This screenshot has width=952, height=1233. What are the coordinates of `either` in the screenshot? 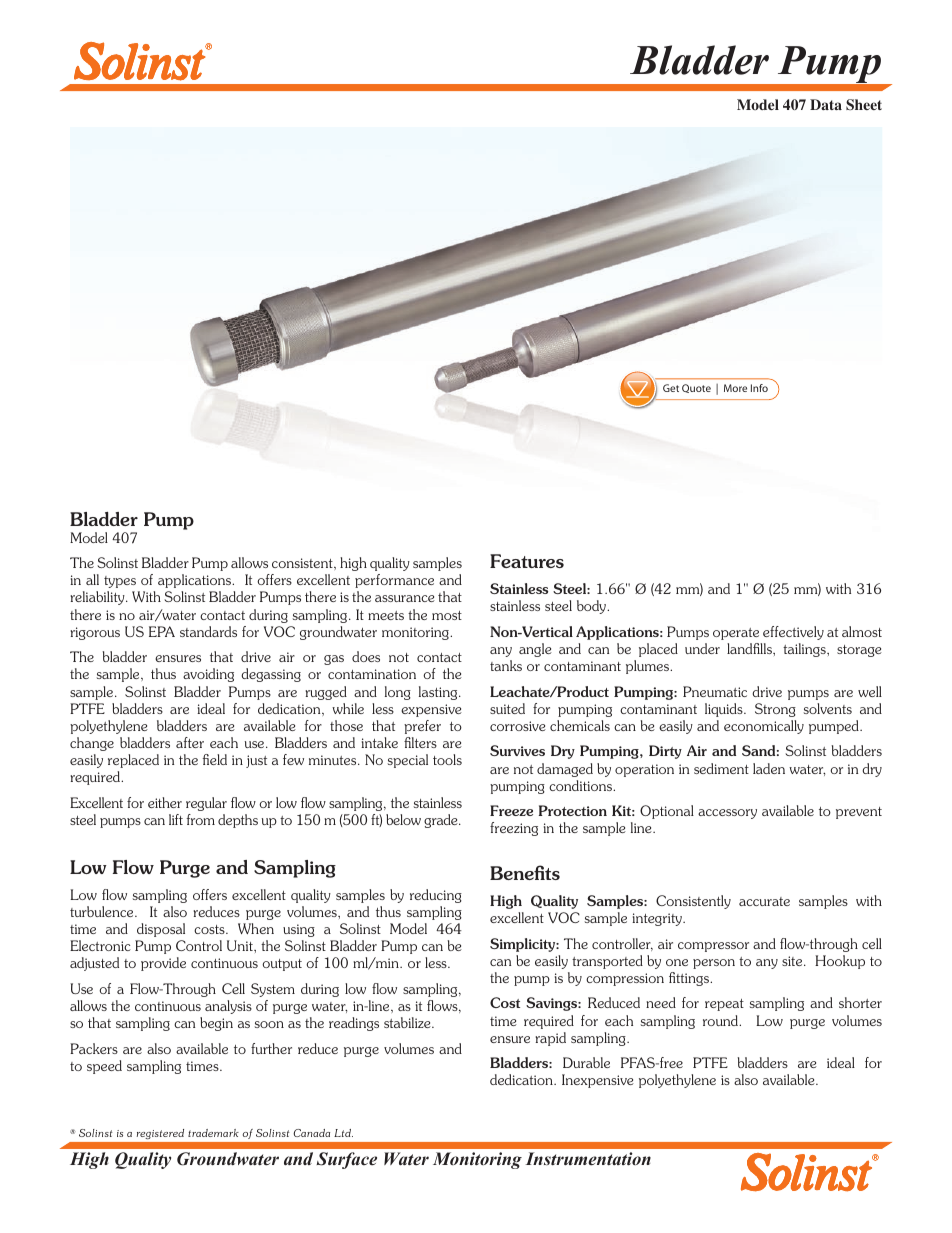 It's located at (165, 802).
